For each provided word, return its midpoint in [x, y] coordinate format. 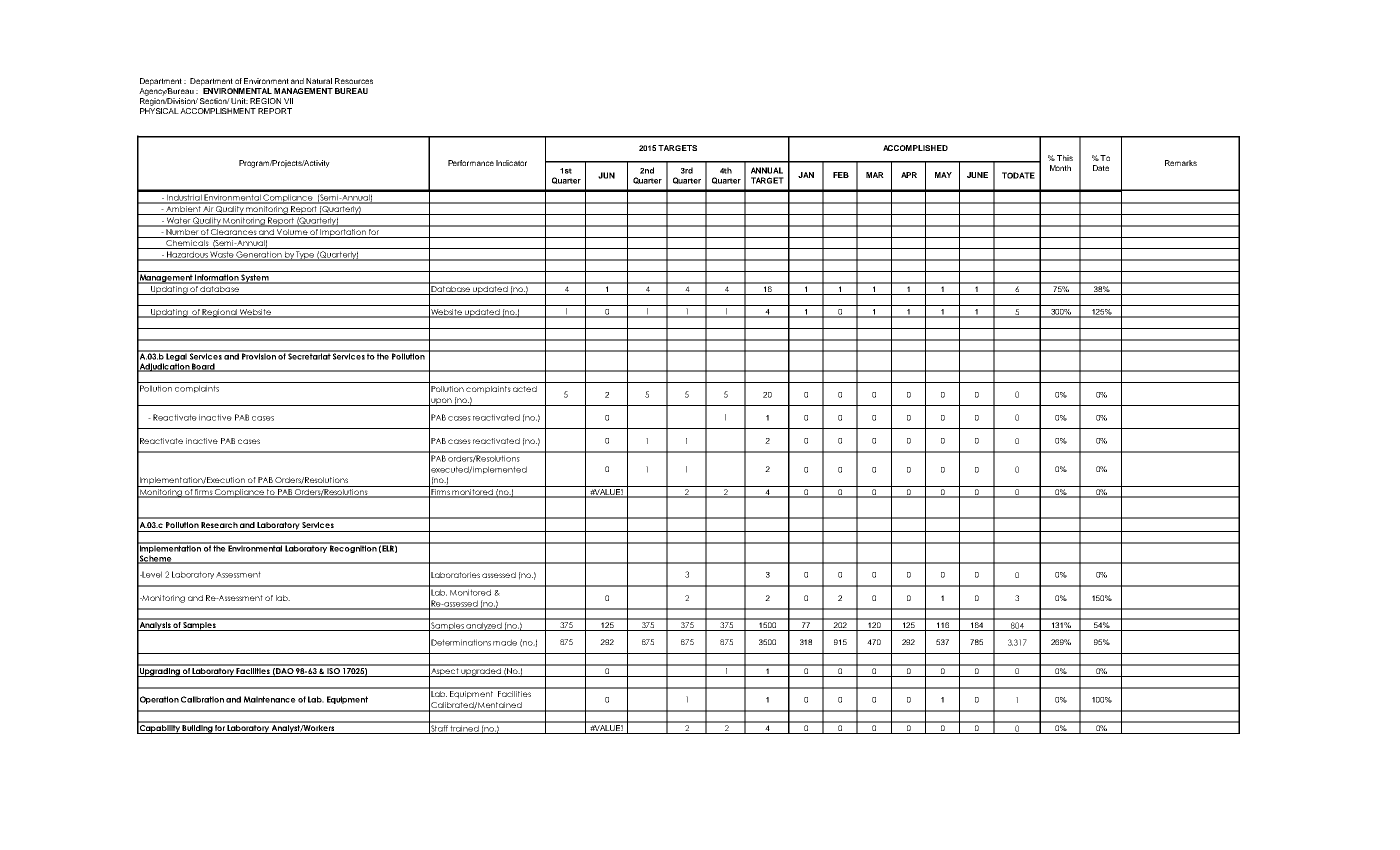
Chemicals [187, 244]
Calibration [202, 699]
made [505, 642]
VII [288, 101]
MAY [943, 175]
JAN [806, 175]
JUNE [977, 175]
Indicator [511, 163]
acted [525, 389]
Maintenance [270, 699]
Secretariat [309, 355]
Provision [259, 355]
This [1065, 158]
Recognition [353, 548]
